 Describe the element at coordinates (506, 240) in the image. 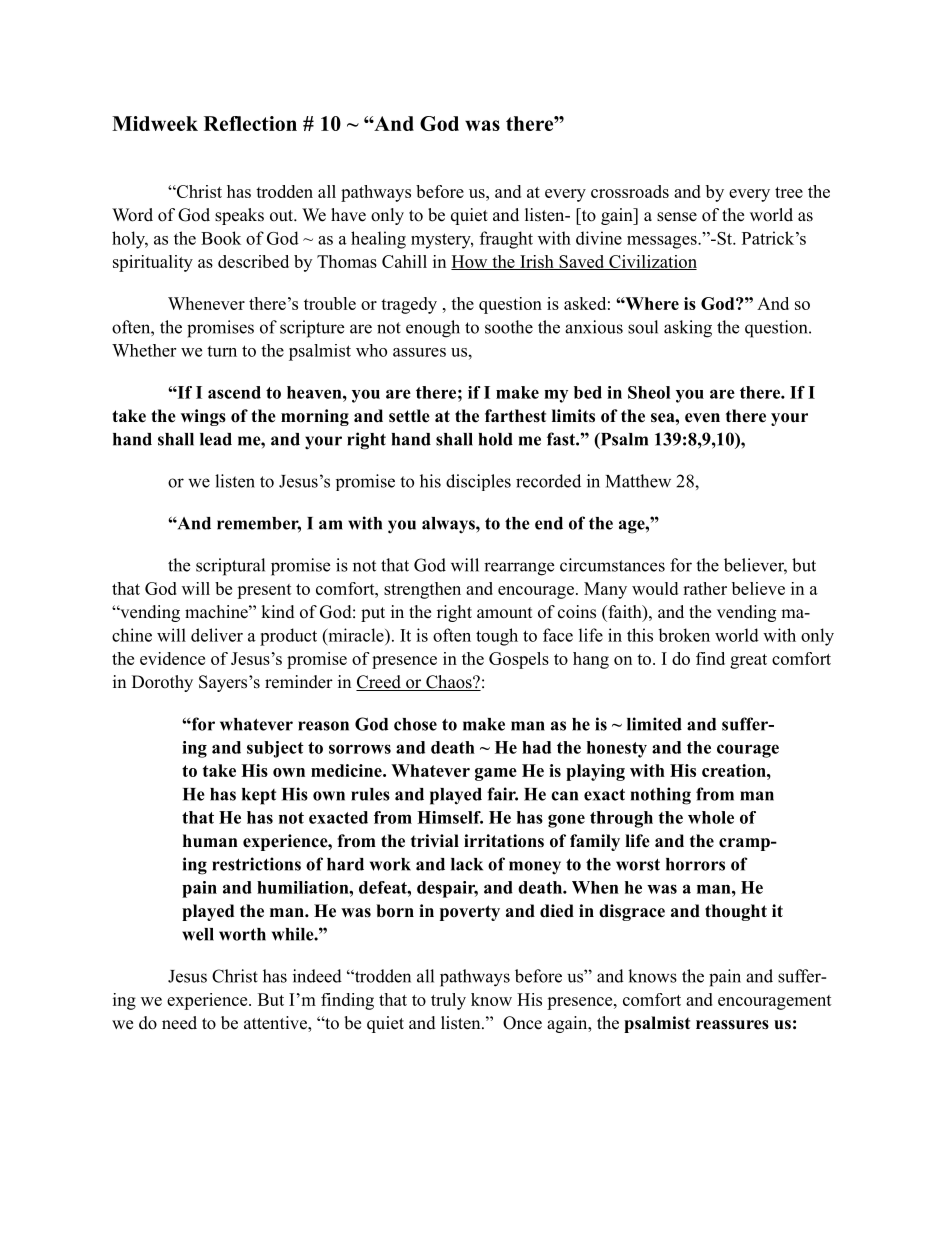

I see `fraught` at that location.
